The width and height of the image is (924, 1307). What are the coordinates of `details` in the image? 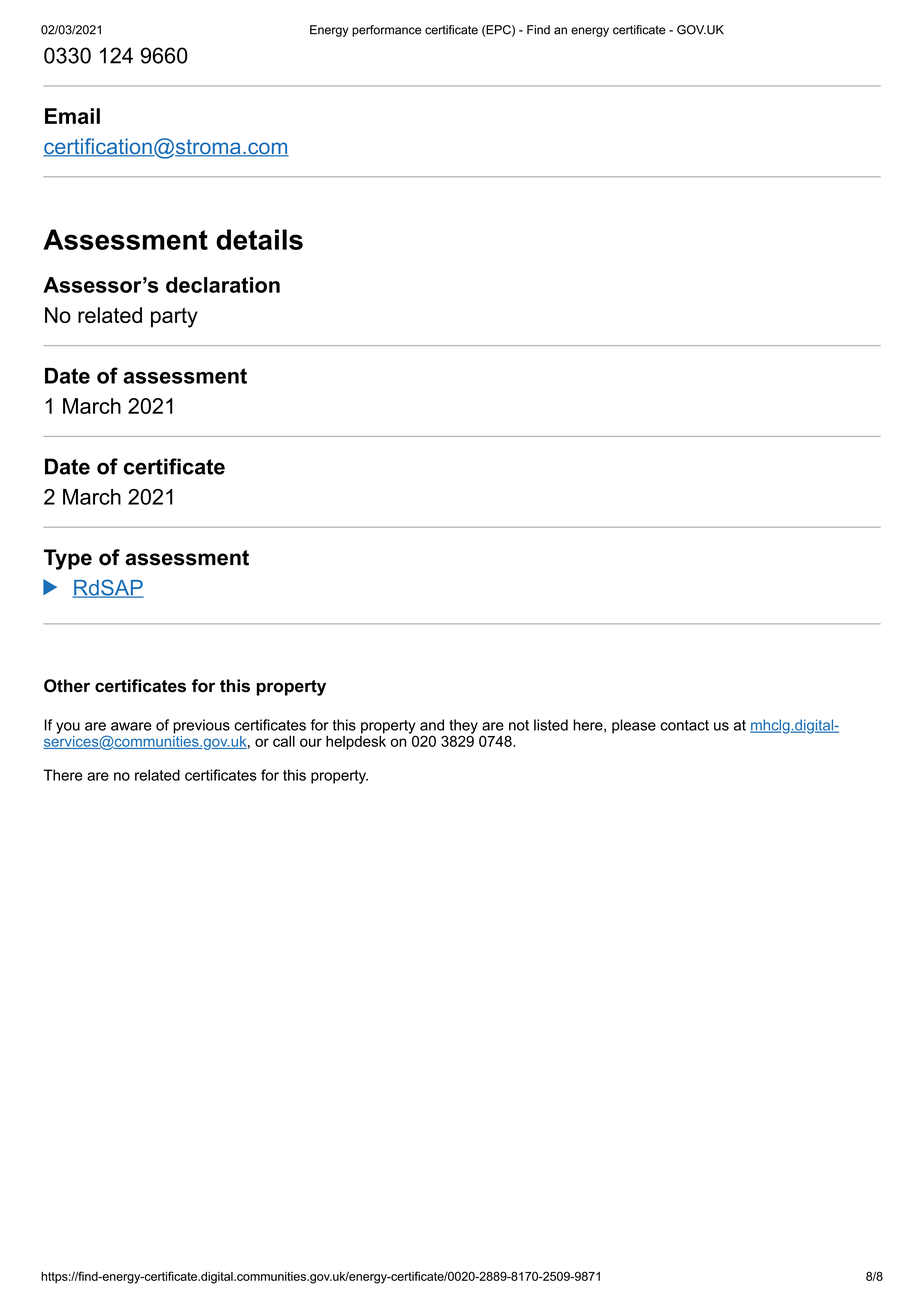 It's located at (259, 239).
